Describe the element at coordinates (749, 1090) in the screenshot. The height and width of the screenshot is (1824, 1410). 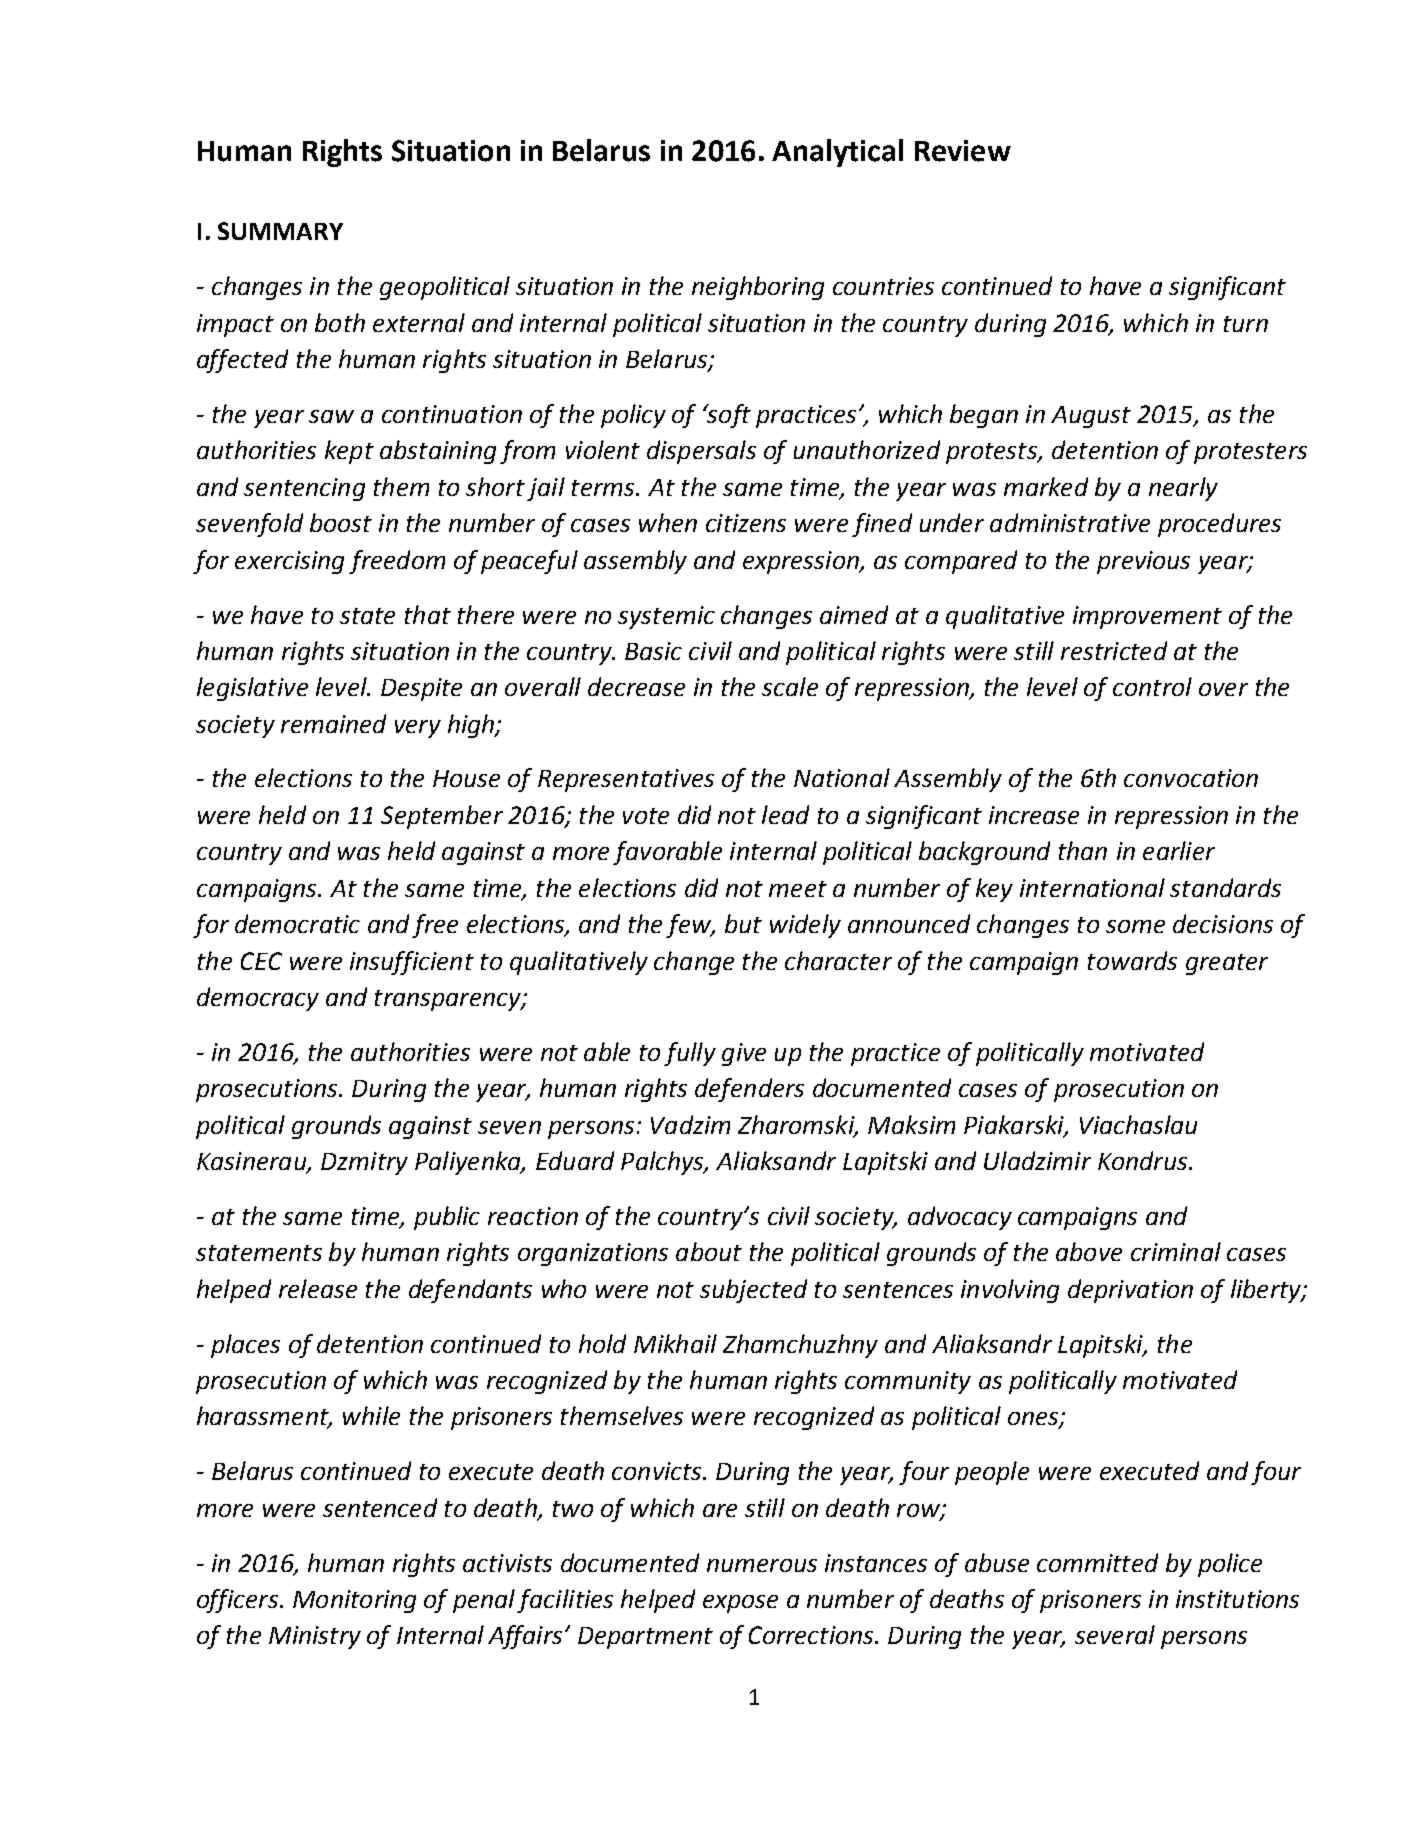
I see `defenders` at that location.
